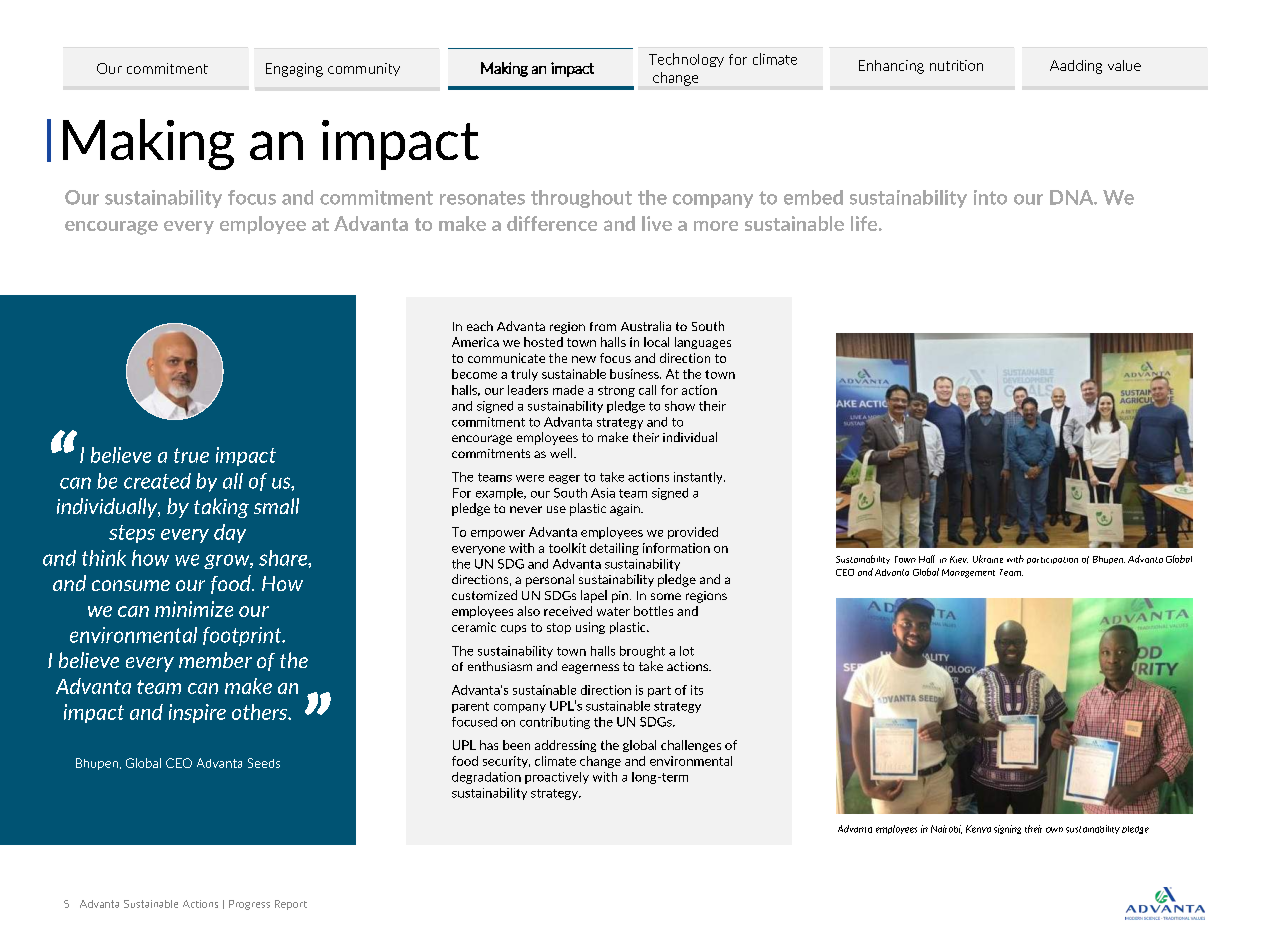  What do you see at coordinates (475, 342) in the page?
I see `America` at bounding box center [475, 342].
